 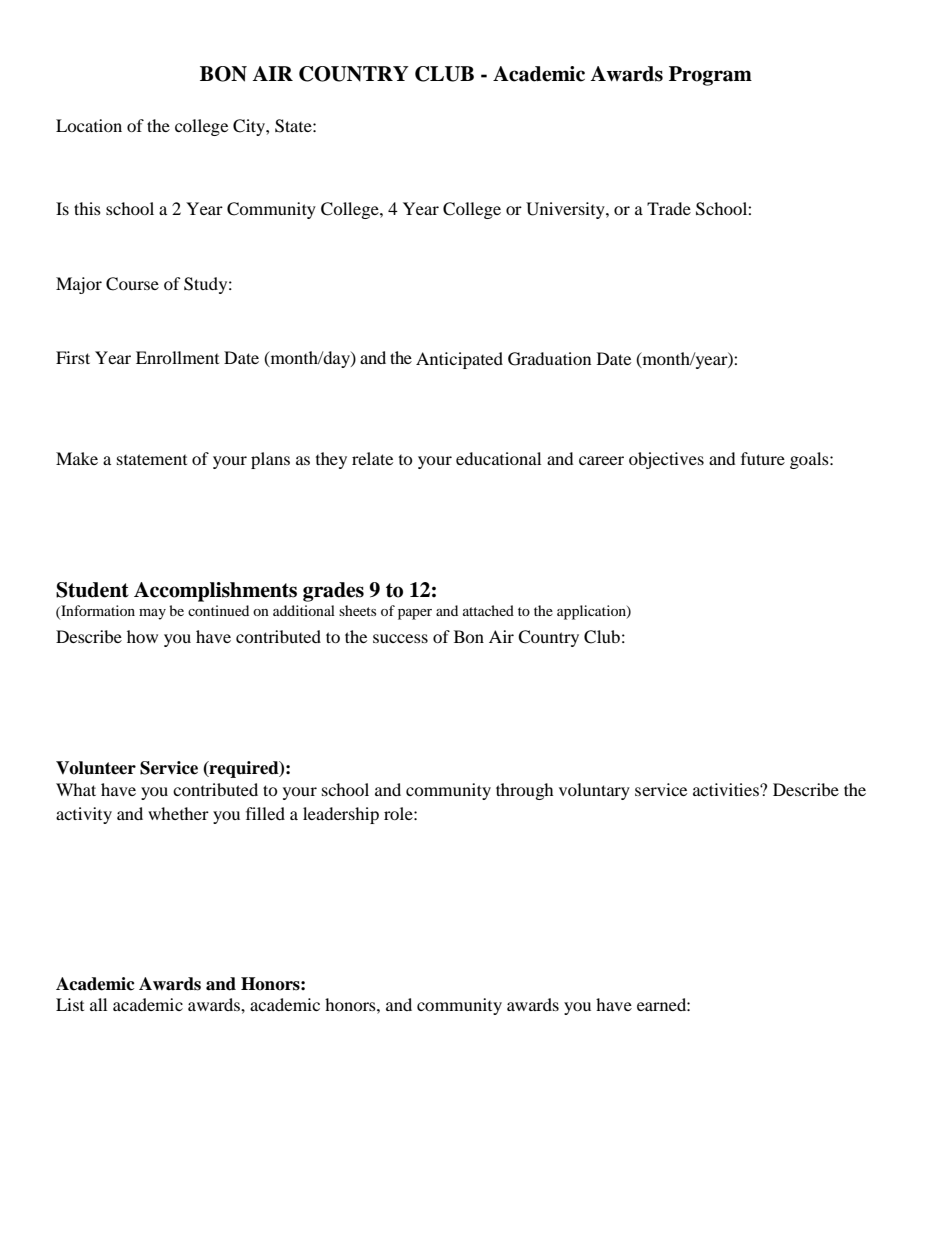 I want to click on future, so click(x=763, y=458).
